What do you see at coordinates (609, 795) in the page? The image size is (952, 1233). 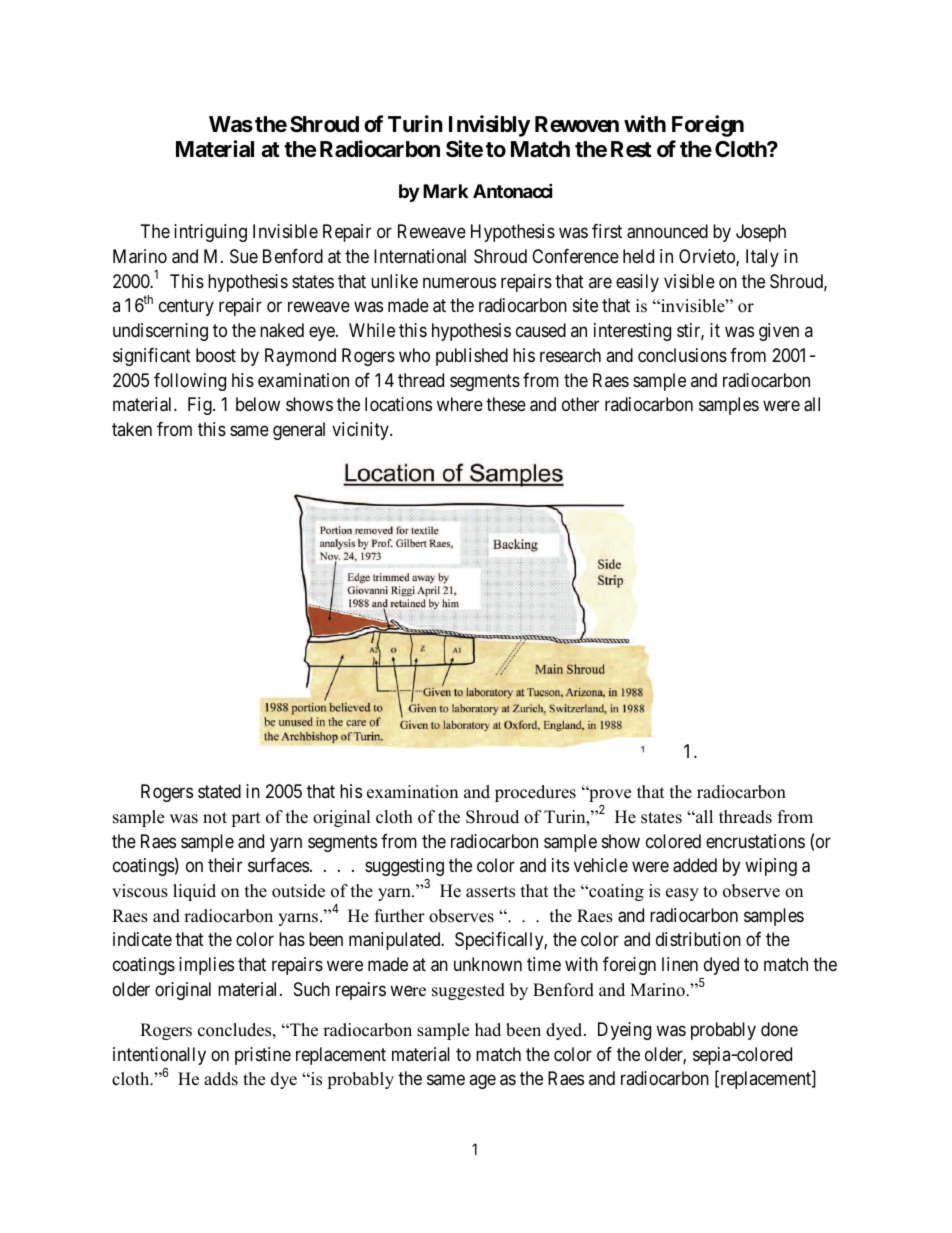 I see `prove` at bounding box center [609, 795].
